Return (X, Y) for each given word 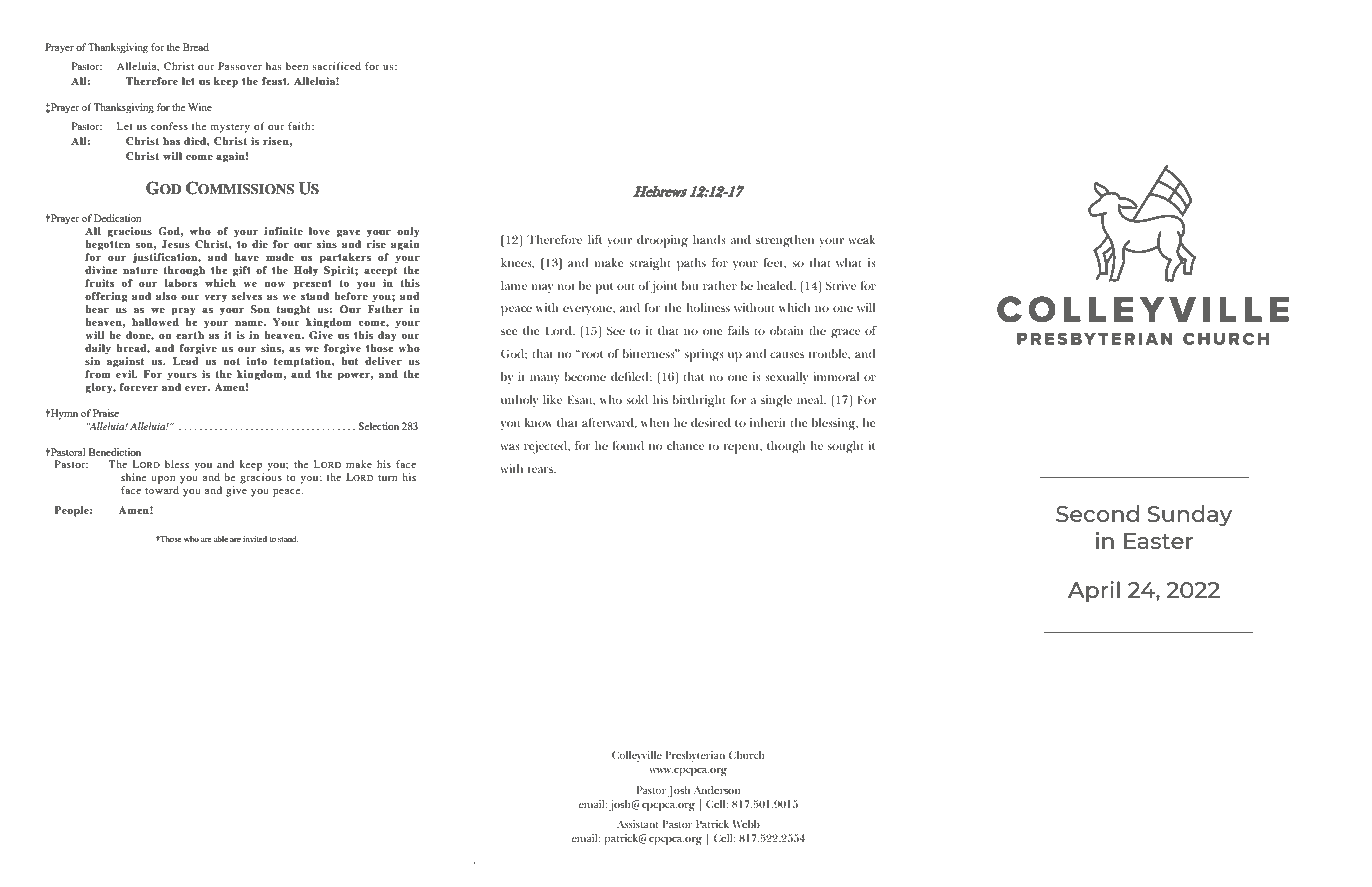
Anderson (717, 790)
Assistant (638, 824)
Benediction (115, 452)
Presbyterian (695, 756)
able (221, 539)
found (628, 445)
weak (862, 239)
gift (242, 271)
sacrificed (336, 66)
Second (1097, 513)
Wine (200, 107)
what (849, 262)
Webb (746, 824)
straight (650, 264)
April (1094, 591)
